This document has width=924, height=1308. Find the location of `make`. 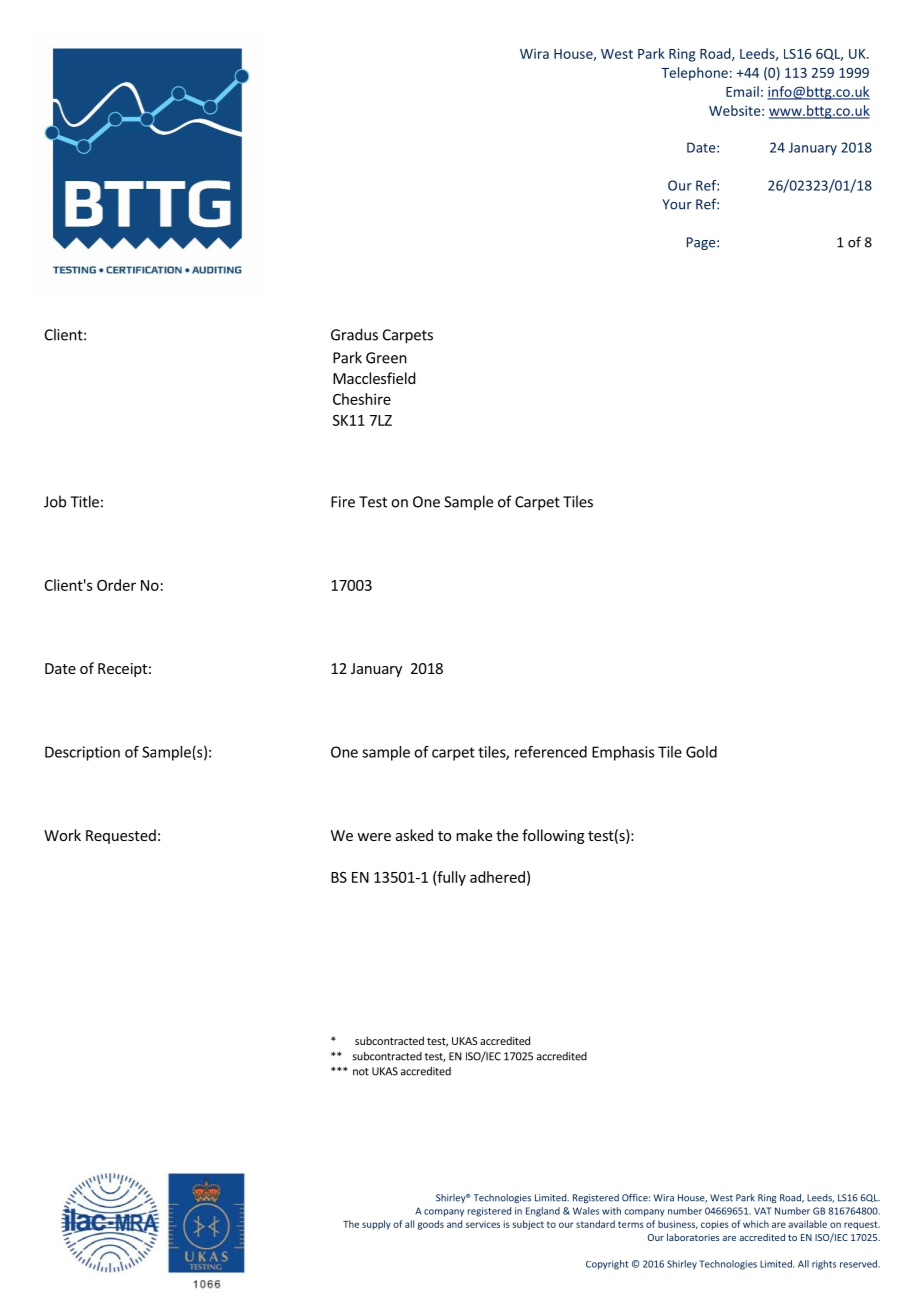

make is located at coordinates (474, 835).
